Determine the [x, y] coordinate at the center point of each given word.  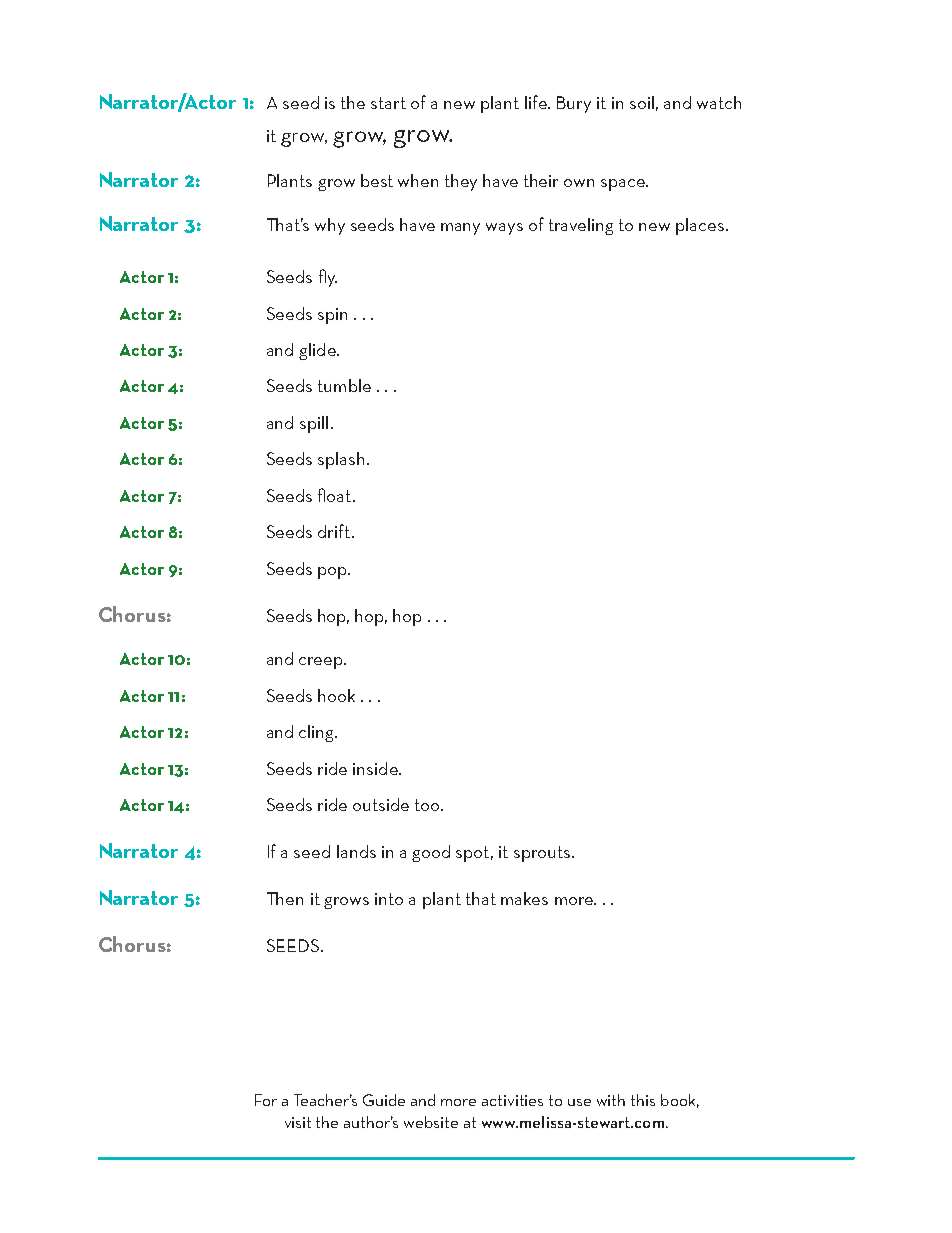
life [537, 102]
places [700, 226]
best [377, 180]
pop [334, 573]
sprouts [543, 854]
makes [524, 898]
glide [318, 351]
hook [336, 695]
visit [298, 1122]
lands [356, 851]
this [643, 1100]
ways [504, 229]
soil [642, 102]
